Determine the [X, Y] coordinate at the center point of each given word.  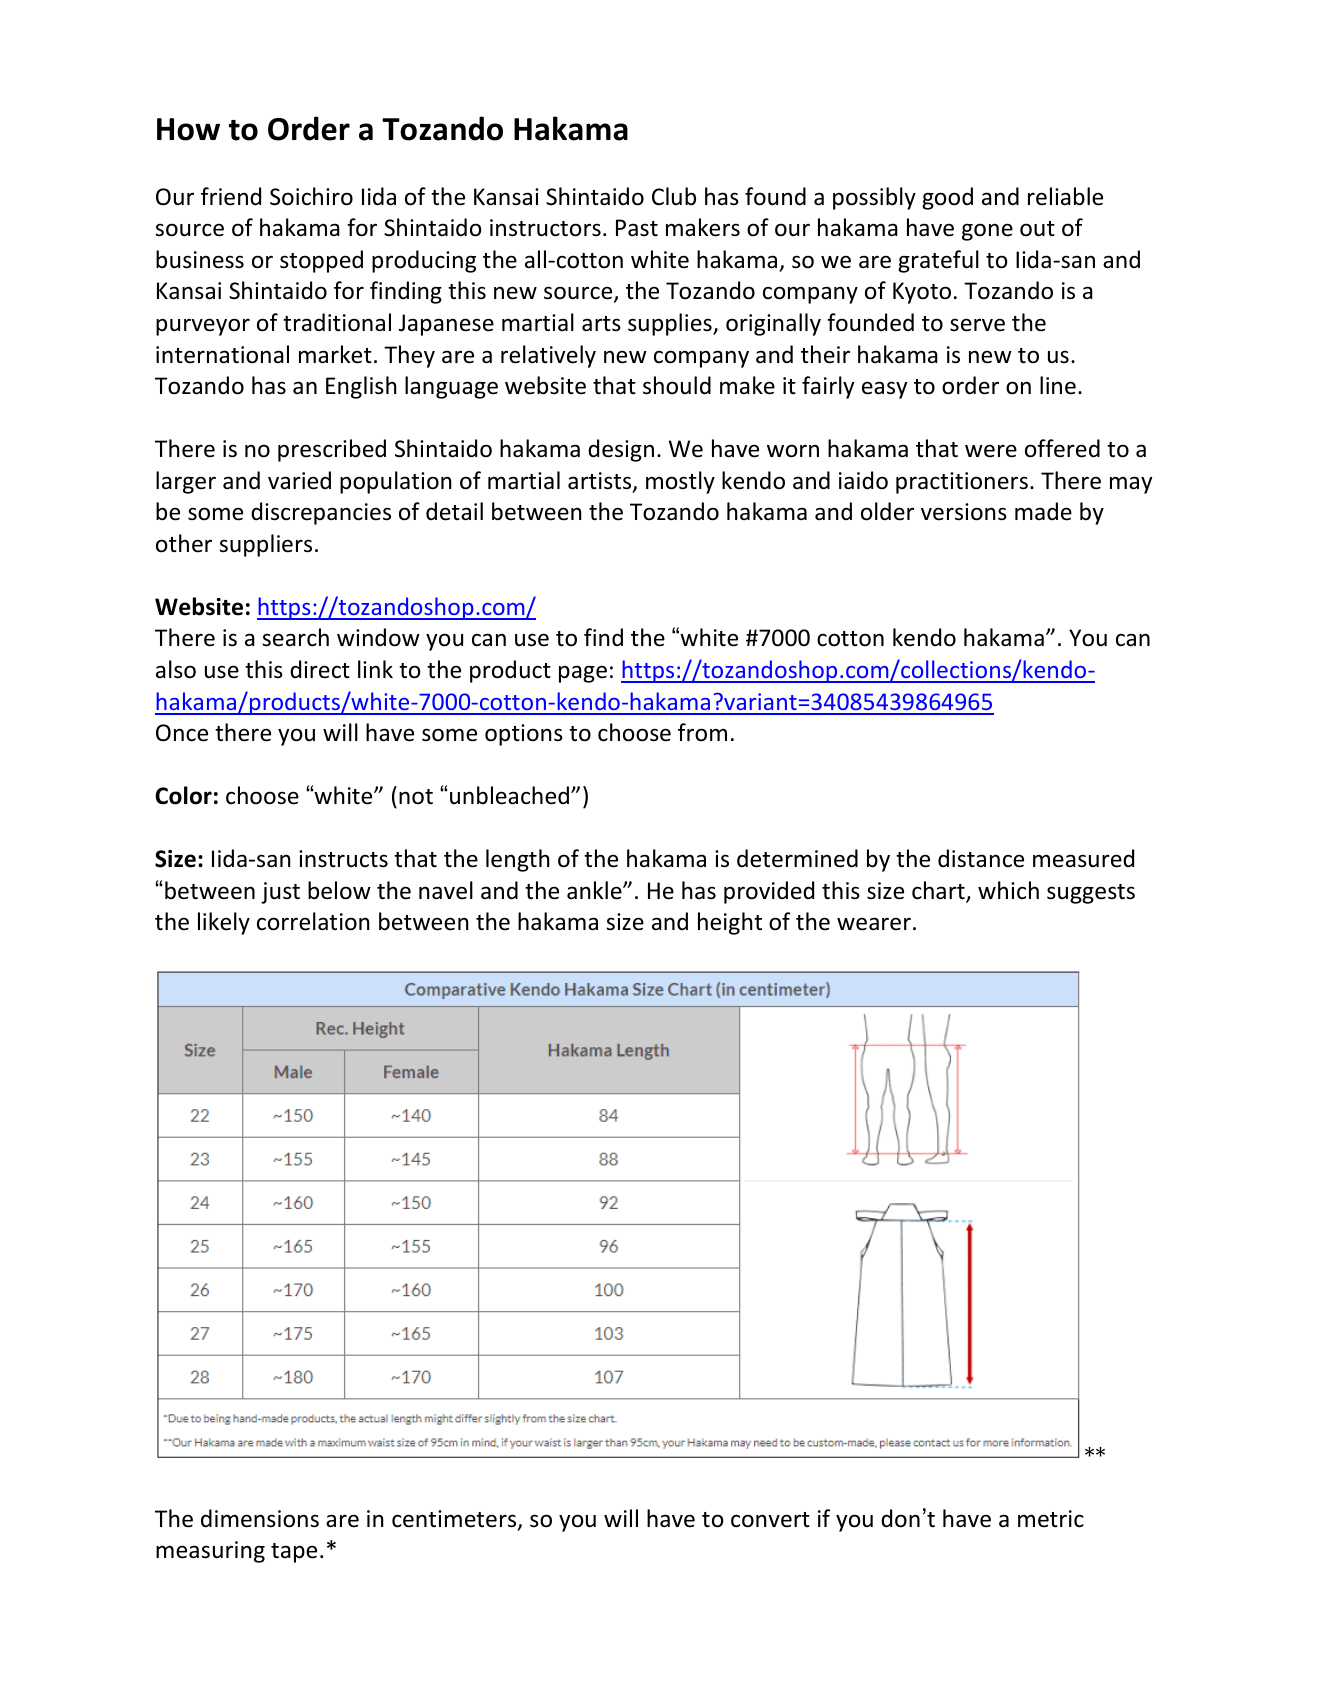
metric [1051, 1519]
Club [674, 196]
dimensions [260, 1518]
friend [231, 196]
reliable [1065, 196]
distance [981, 858]
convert [770, 1520]
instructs [343, 859]
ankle [595, 890]
